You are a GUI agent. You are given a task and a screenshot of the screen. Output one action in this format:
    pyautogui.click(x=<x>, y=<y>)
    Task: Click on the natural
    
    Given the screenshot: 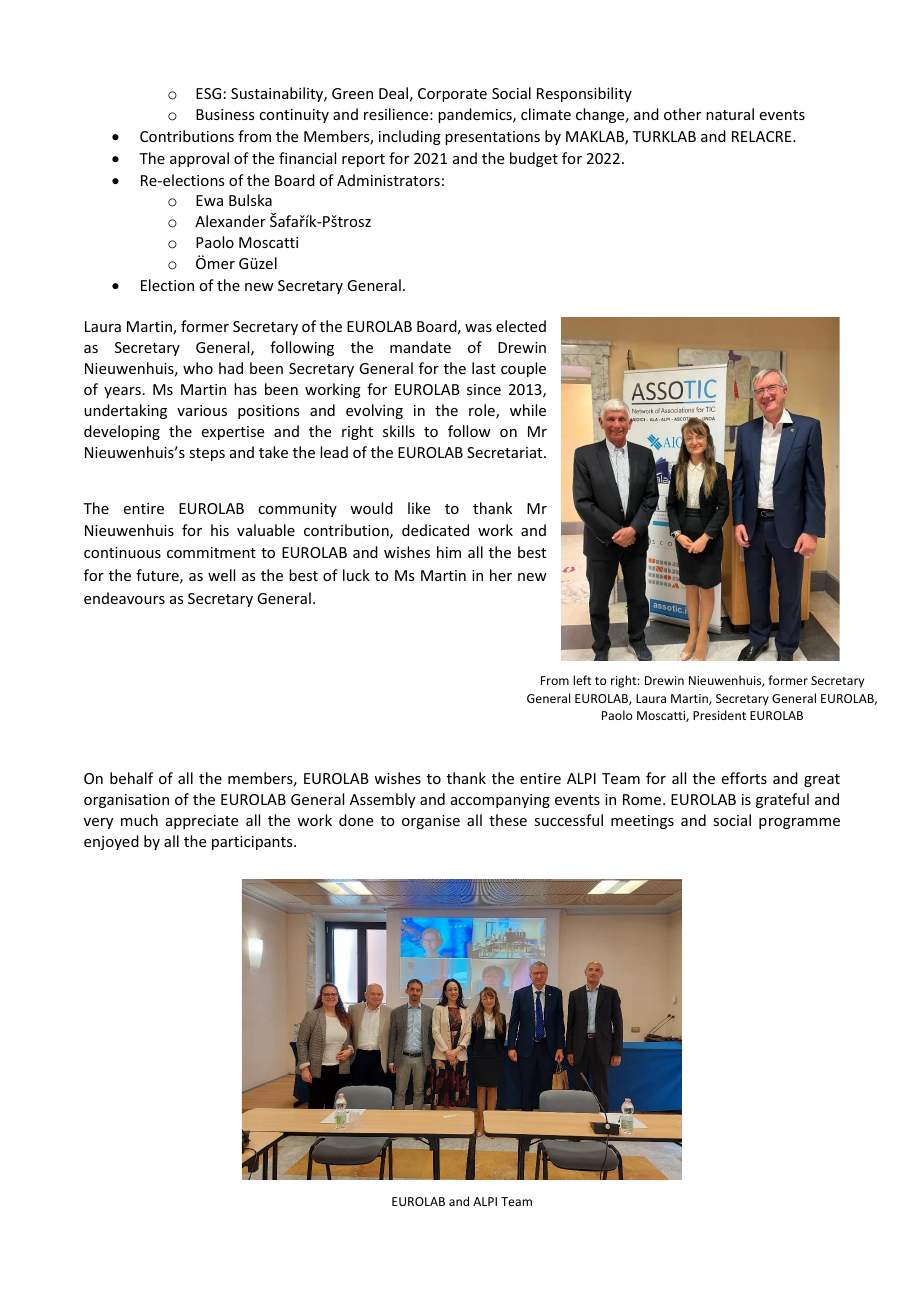 What is the action you would take?
    pyautogui.click(x=730, y=114)
